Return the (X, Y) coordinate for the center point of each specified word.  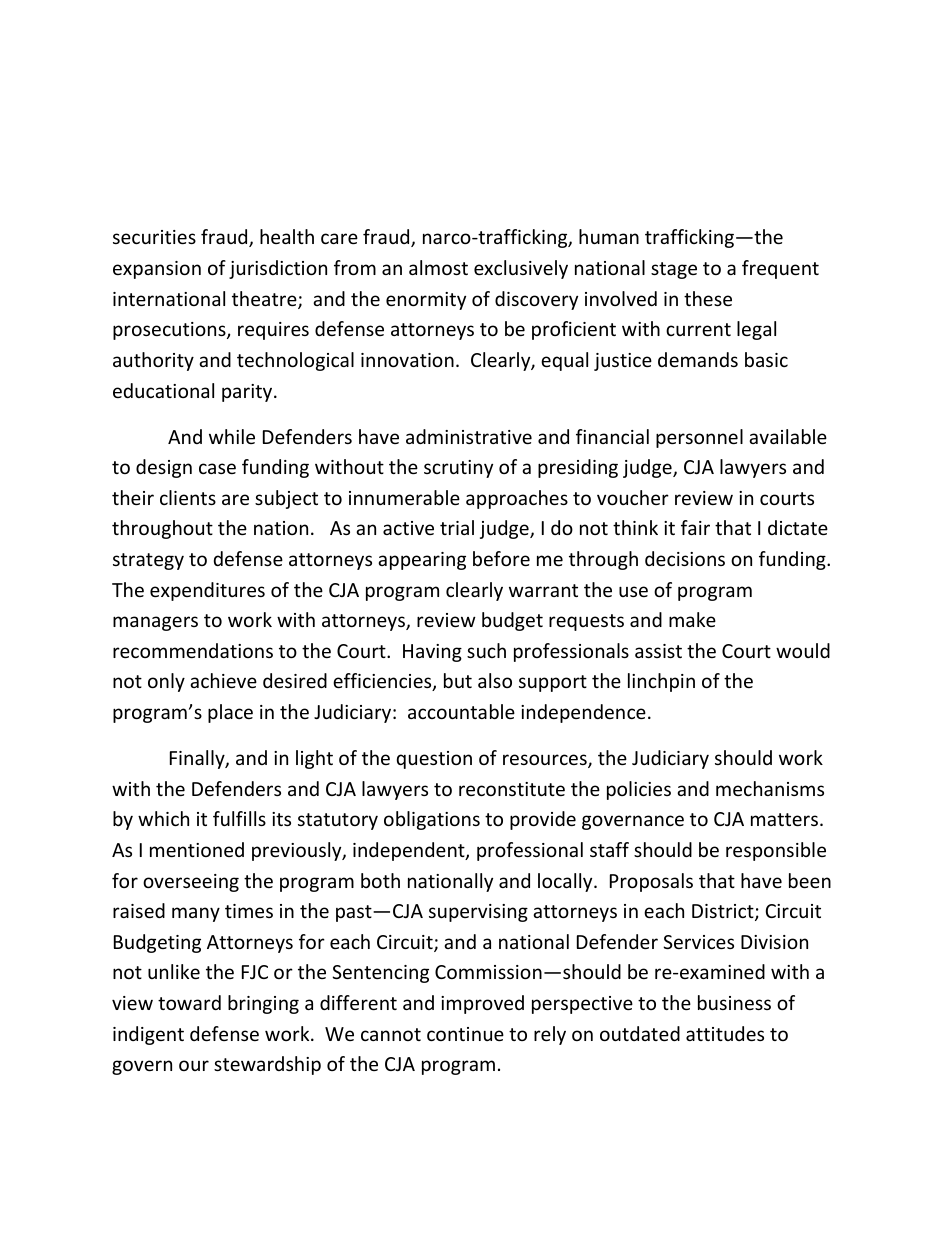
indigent (148, 1035)
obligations (432, 820)
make (692, 619)
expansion (157, 270)
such (486, 650)
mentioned (197, 849)
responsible (776, 851)
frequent (780, 269)
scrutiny (458, 469)
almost (438, 267)
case (217, 468)
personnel (699, 438)
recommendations (193, 650)
